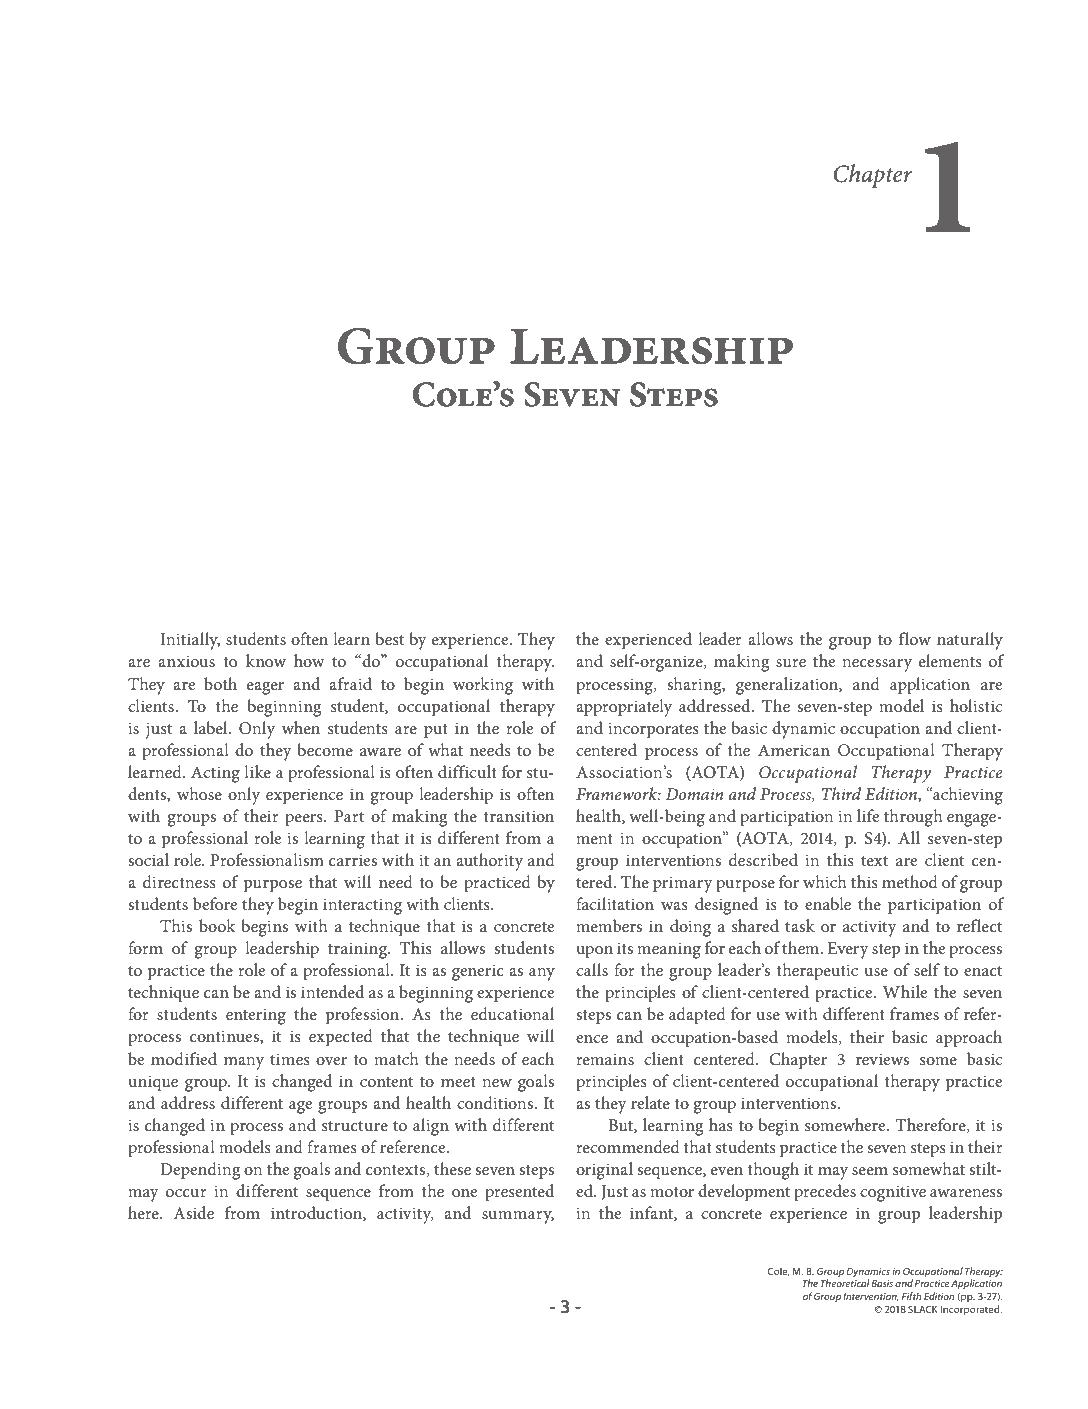  What do you see at coordinates (244, 1063) in the page?
I see `many` at bounding box center [244, 1063].
